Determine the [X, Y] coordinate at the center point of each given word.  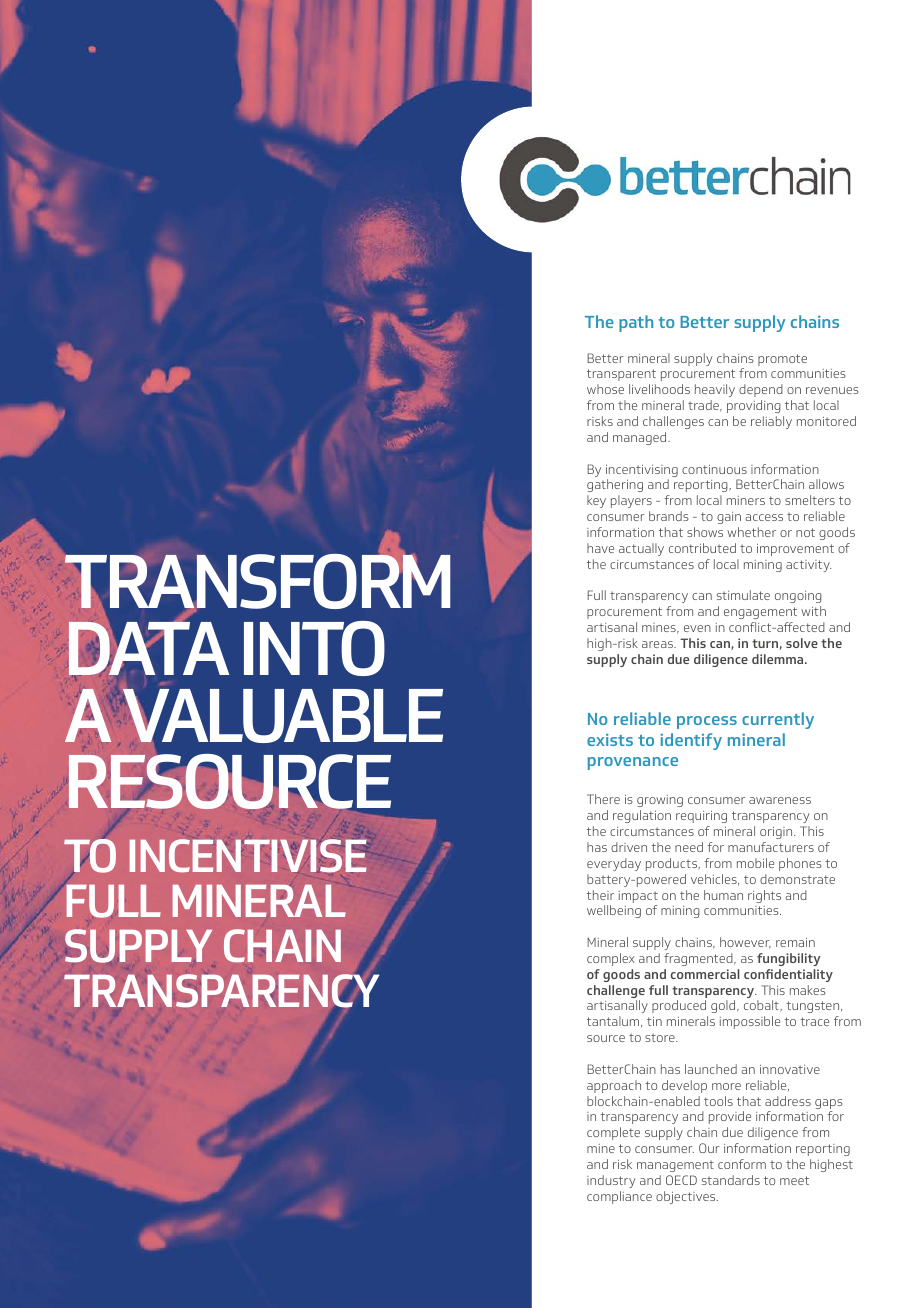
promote [782, 360]
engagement [760, 613]
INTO [314, 648]
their [600, 895]
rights [764, 896]
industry [611, 1181]
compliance [619, 1197]
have [600, 548]
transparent [621, 375]
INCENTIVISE [249, 855]
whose [605, 389]
